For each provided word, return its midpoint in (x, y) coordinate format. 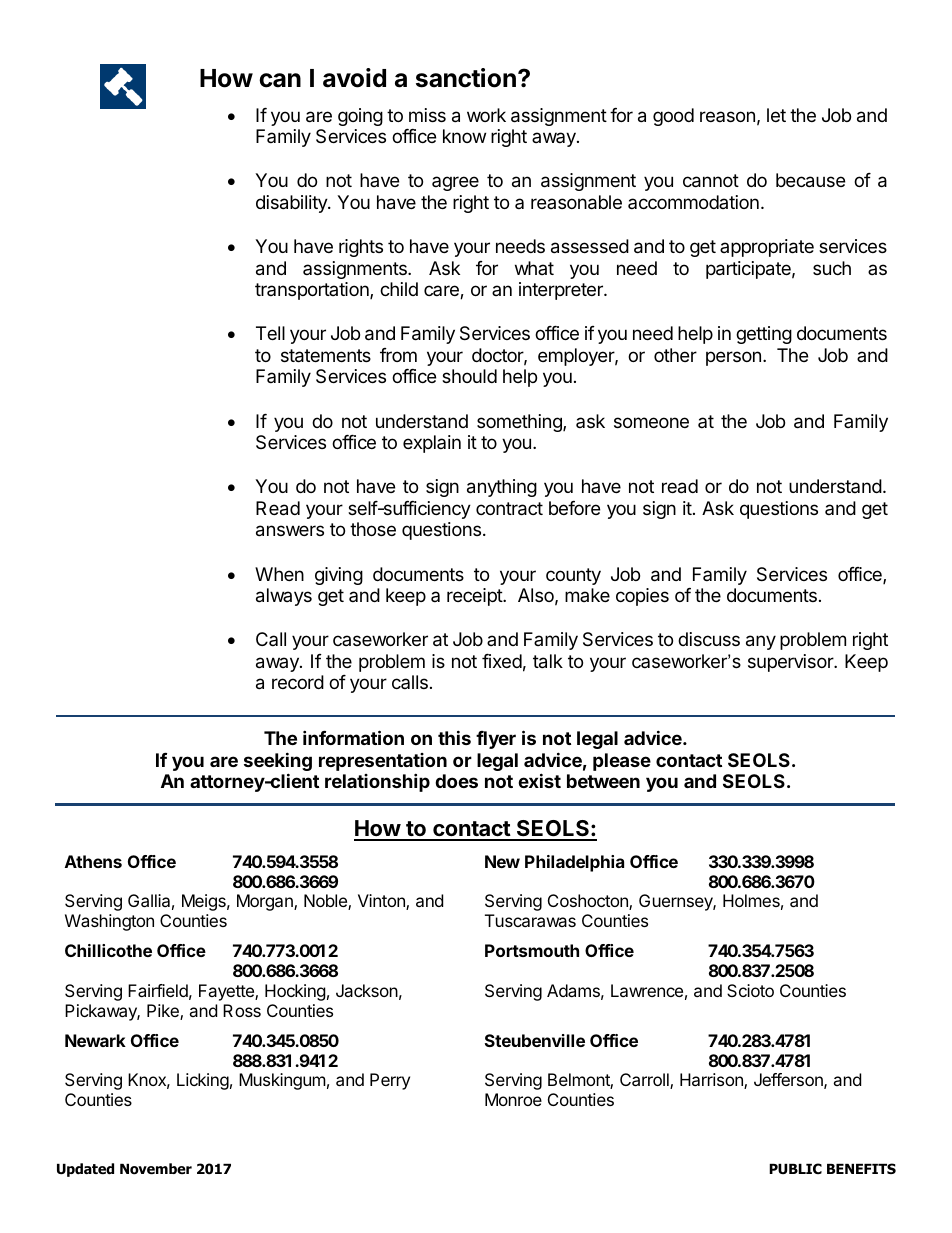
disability (292, 204)
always (284, 597)
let (776, 115)
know (464, 136)
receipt (475, 597)
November (156, 1169)
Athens (93, 861)
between (603, 781)
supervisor (791, 663)
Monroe (513, 1099)
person (733, 358)
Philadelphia (574, 863)
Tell (270, 333)
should (469, 376)
